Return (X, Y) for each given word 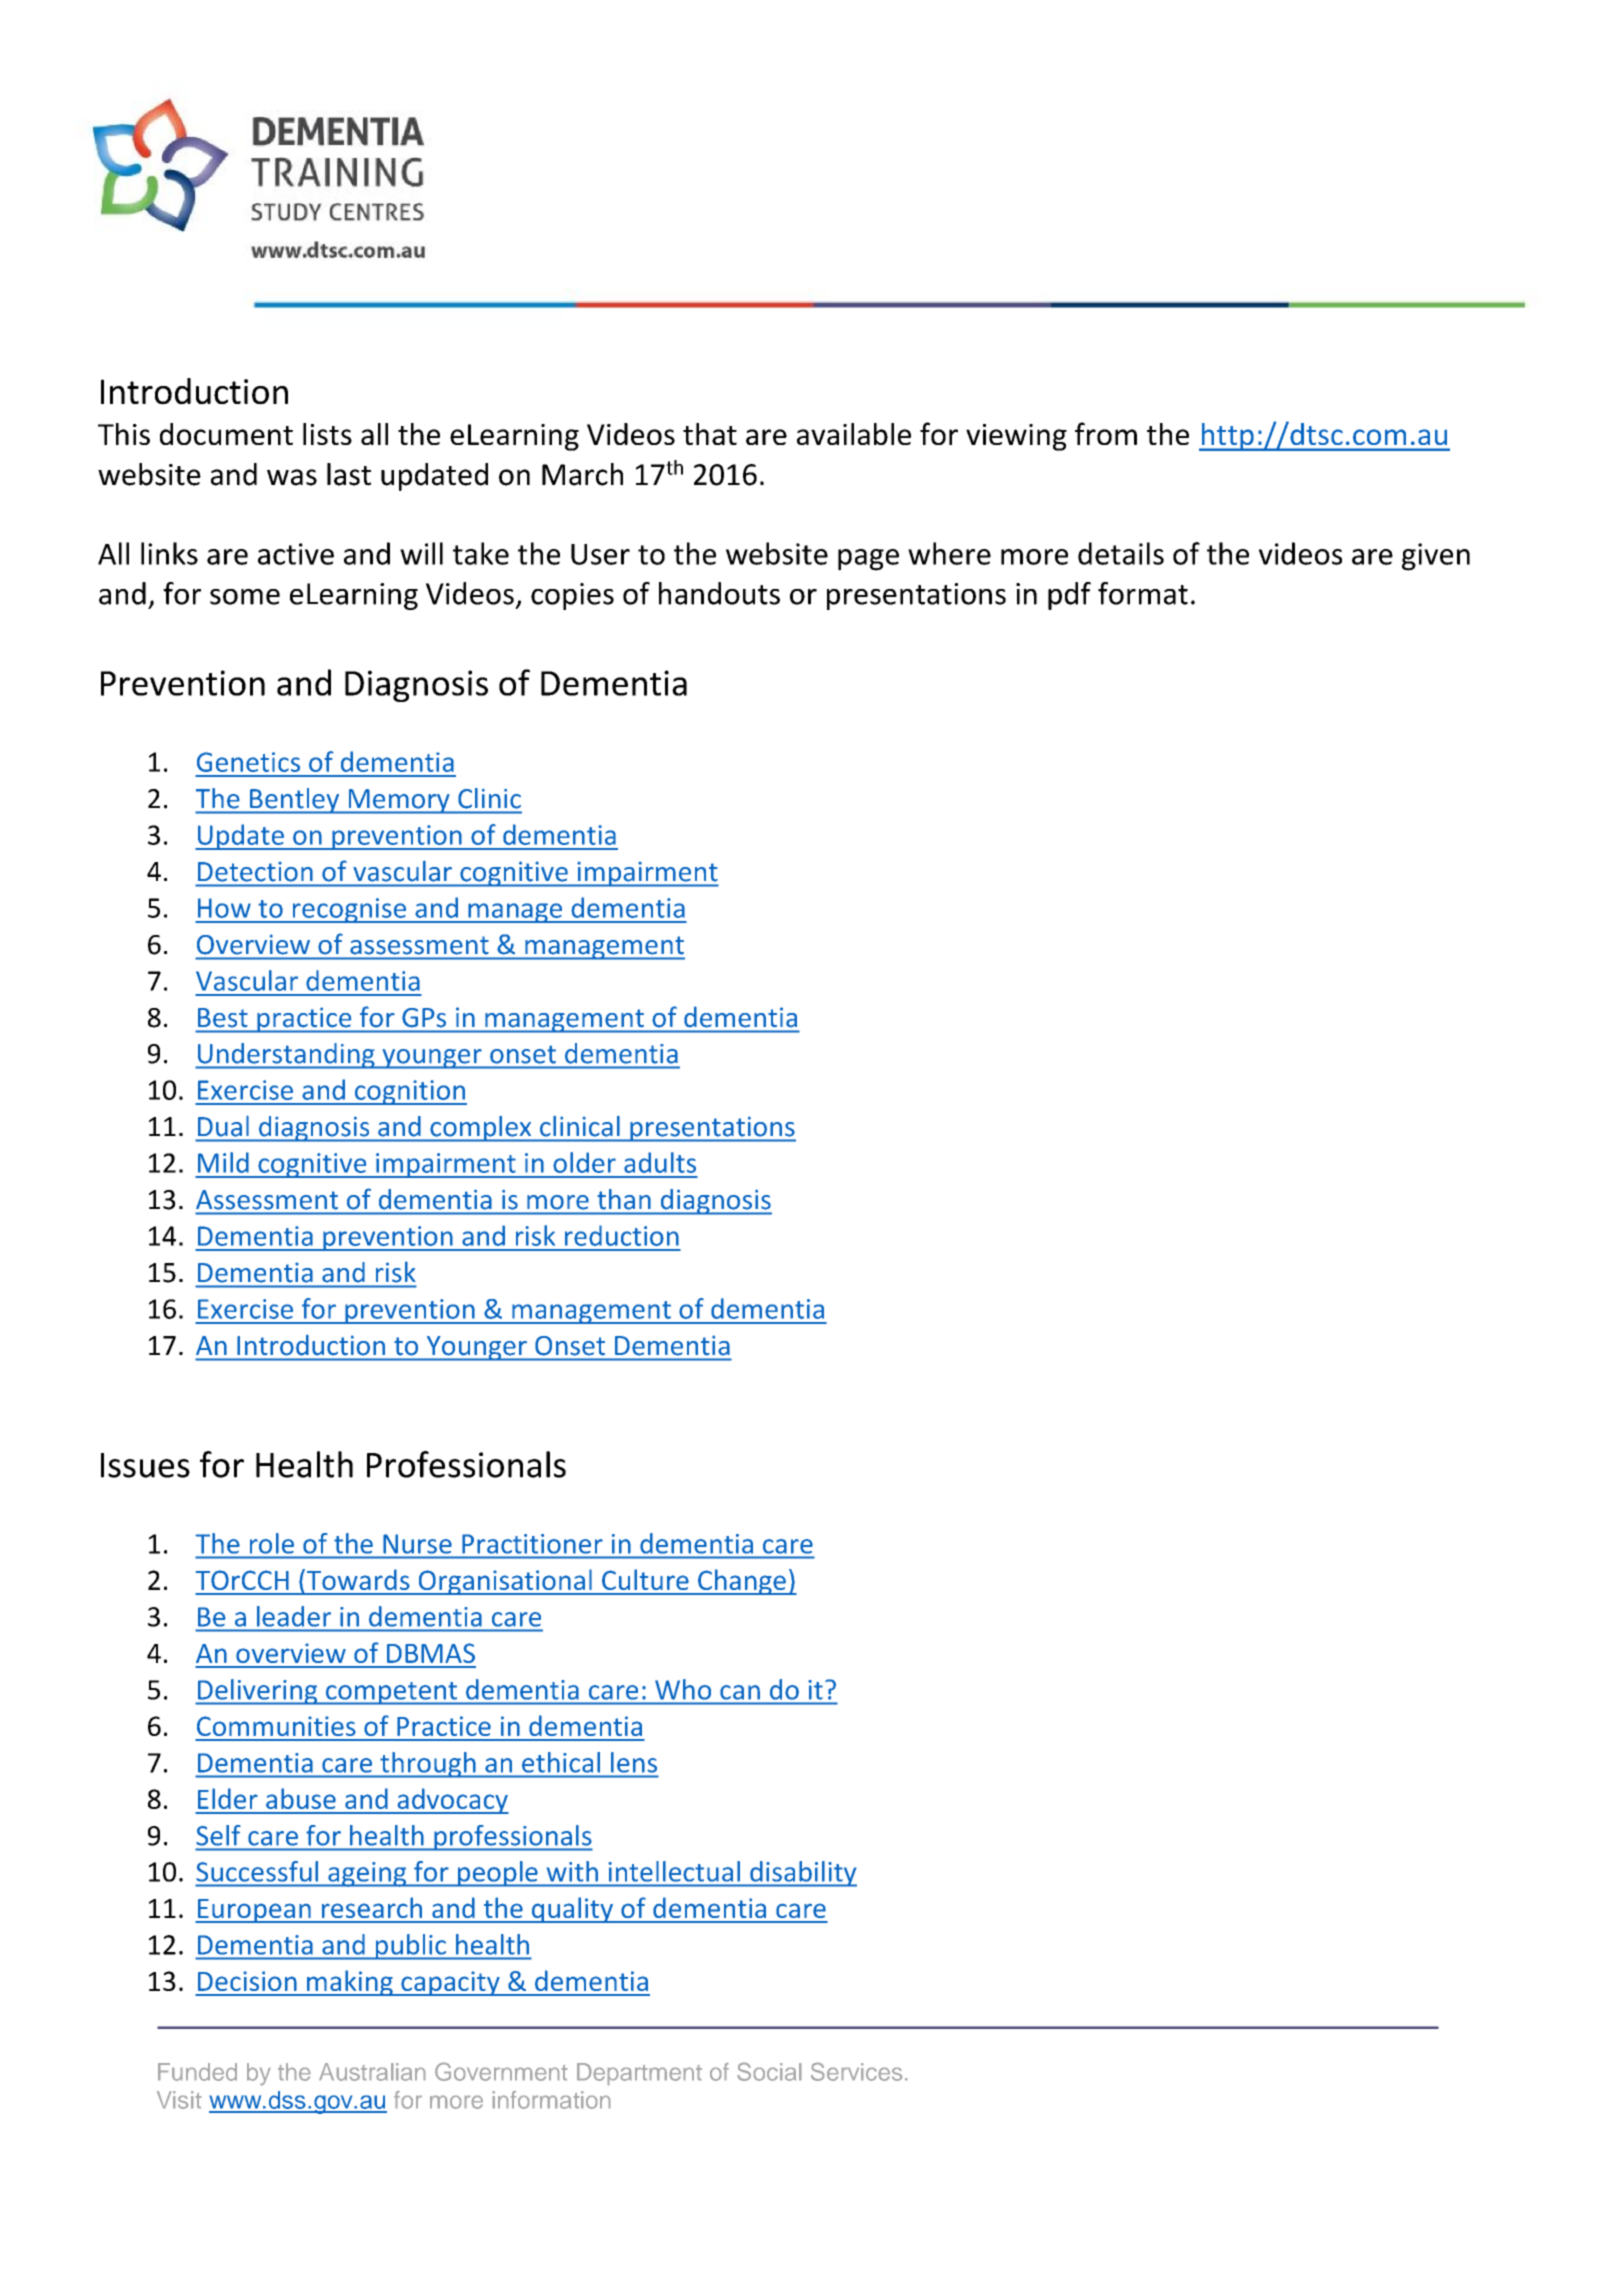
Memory (399, 801)
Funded (197, 2072)
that (710, 434)
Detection (255, 871)
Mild (223, 1162)
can (740, 1692)
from (1106, 433)
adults (660, 1162)
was (292, 477)
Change (742, 1582)
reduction (622, 1235)
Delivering (258, 1692)
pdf (1069, 596)
